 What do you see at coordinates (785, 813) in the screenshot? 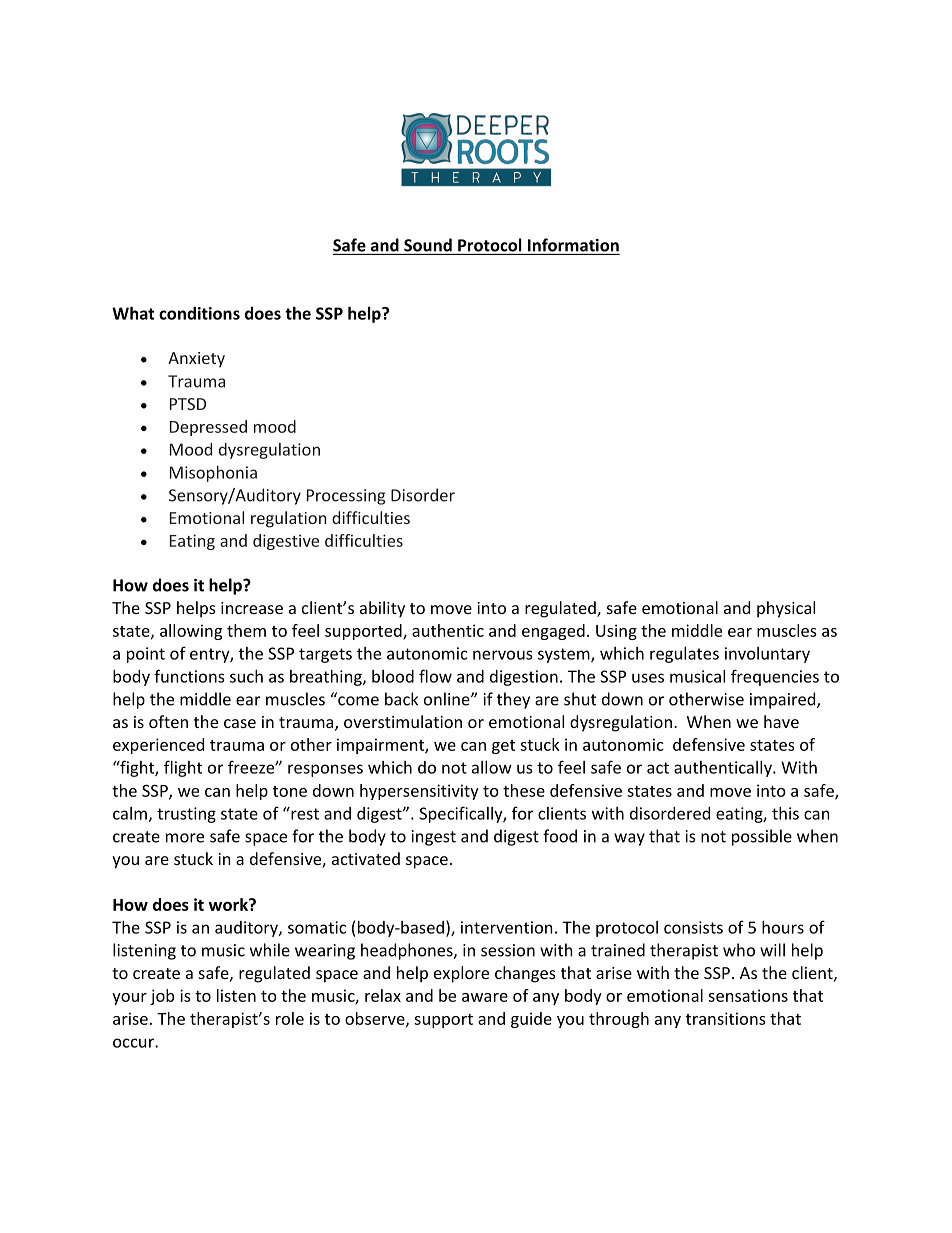
I see `this` at bounding box center [785, 813].
